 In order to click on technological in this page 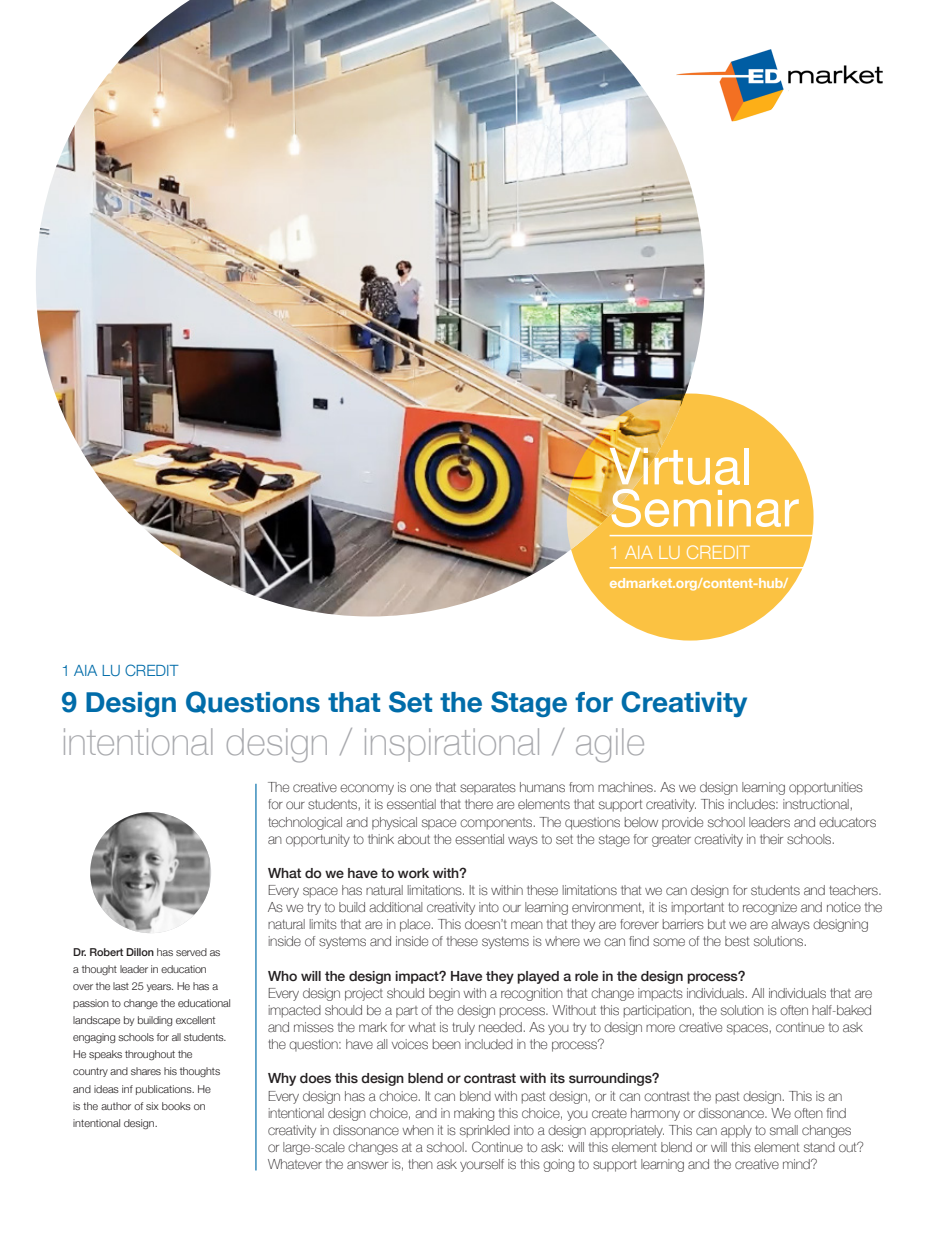, I will do `click(305, 823)`.
